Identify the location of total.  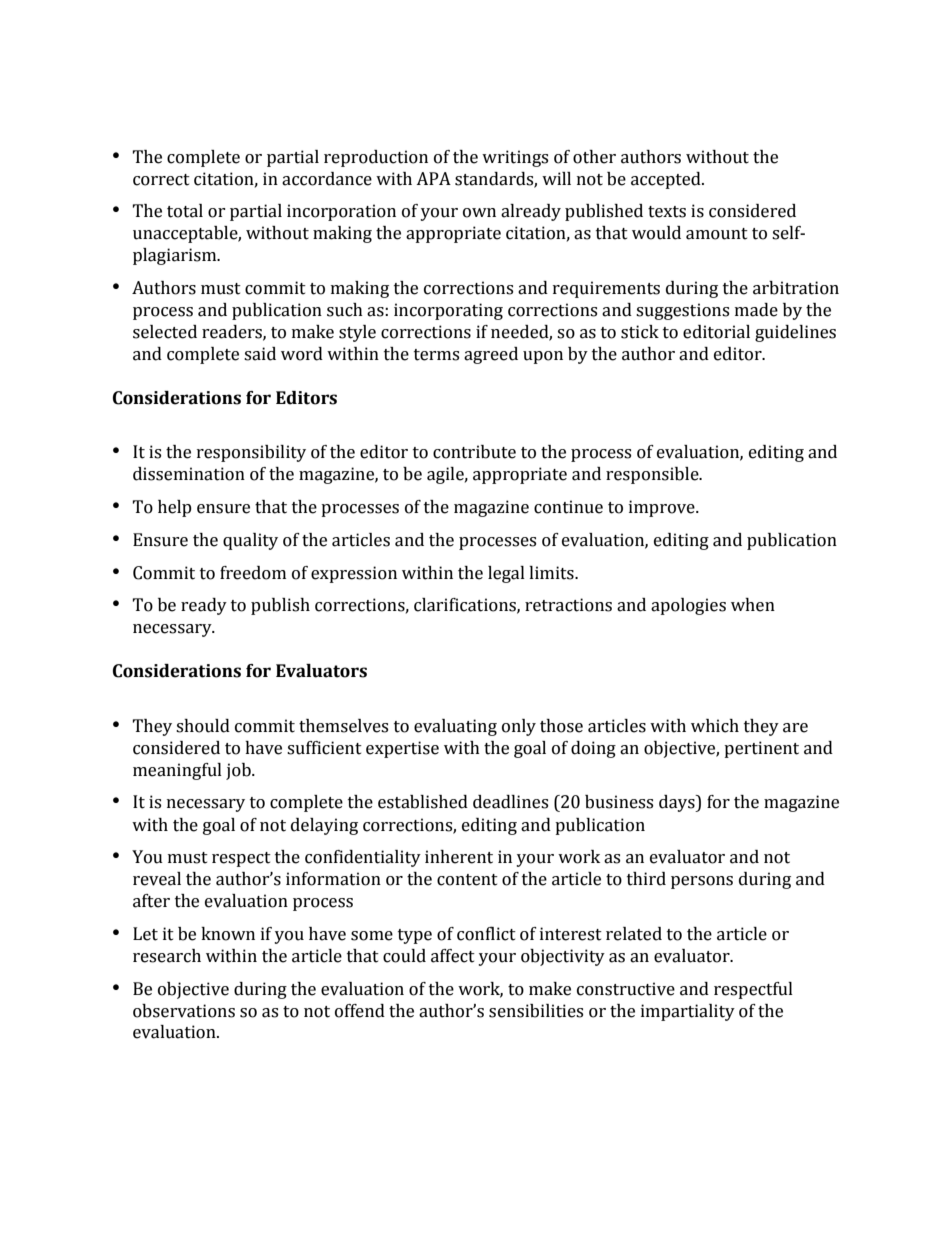
(185, 211).
